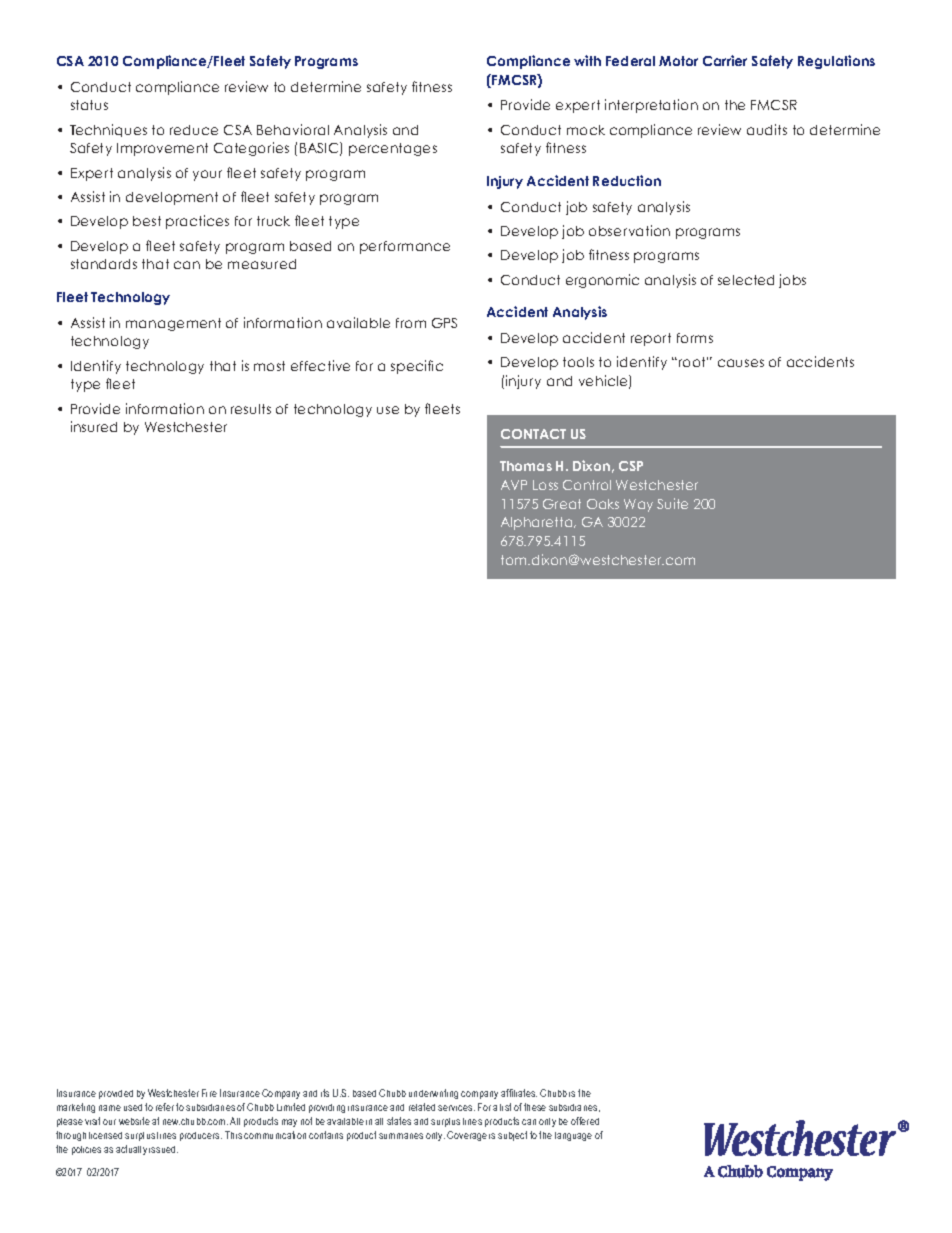  Describe the element at coordinates (538, 523) in the screenshot. I see `Alpharetta` at that location.
